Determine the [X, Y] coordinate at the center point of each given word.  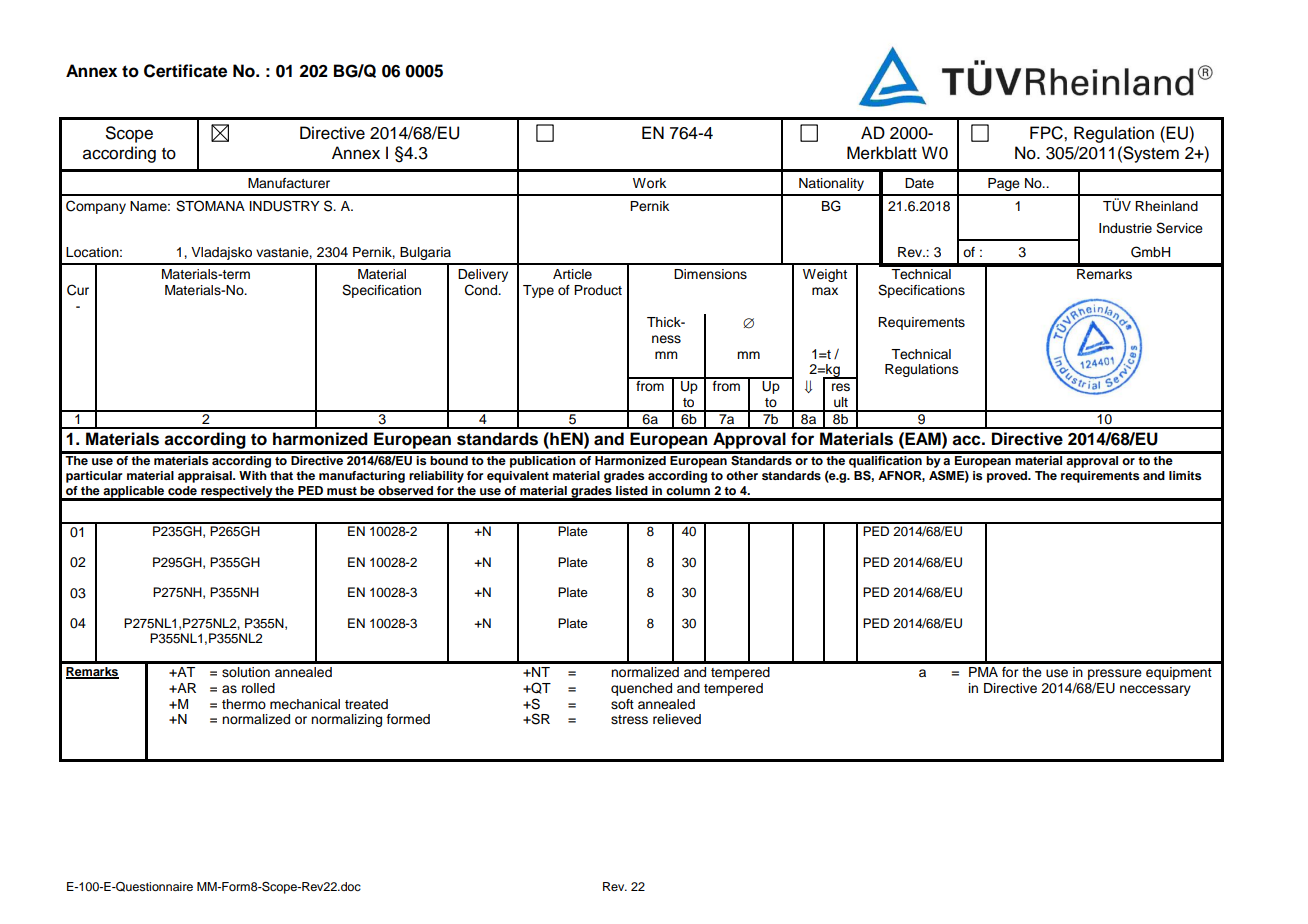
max [825, 291]
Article [572, 274]
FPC [1047, 133]
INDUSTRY [285, 206]
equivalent [518, 477]
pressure [1115, 674]
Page [1004, 184]
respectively [237, 493]
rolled [258, 688]
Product [598, 290]
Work [649, 183]
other [742, 475]
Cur [78, 290]
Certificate [185, 71]
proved [1008, 477]
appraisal [206, 477]
